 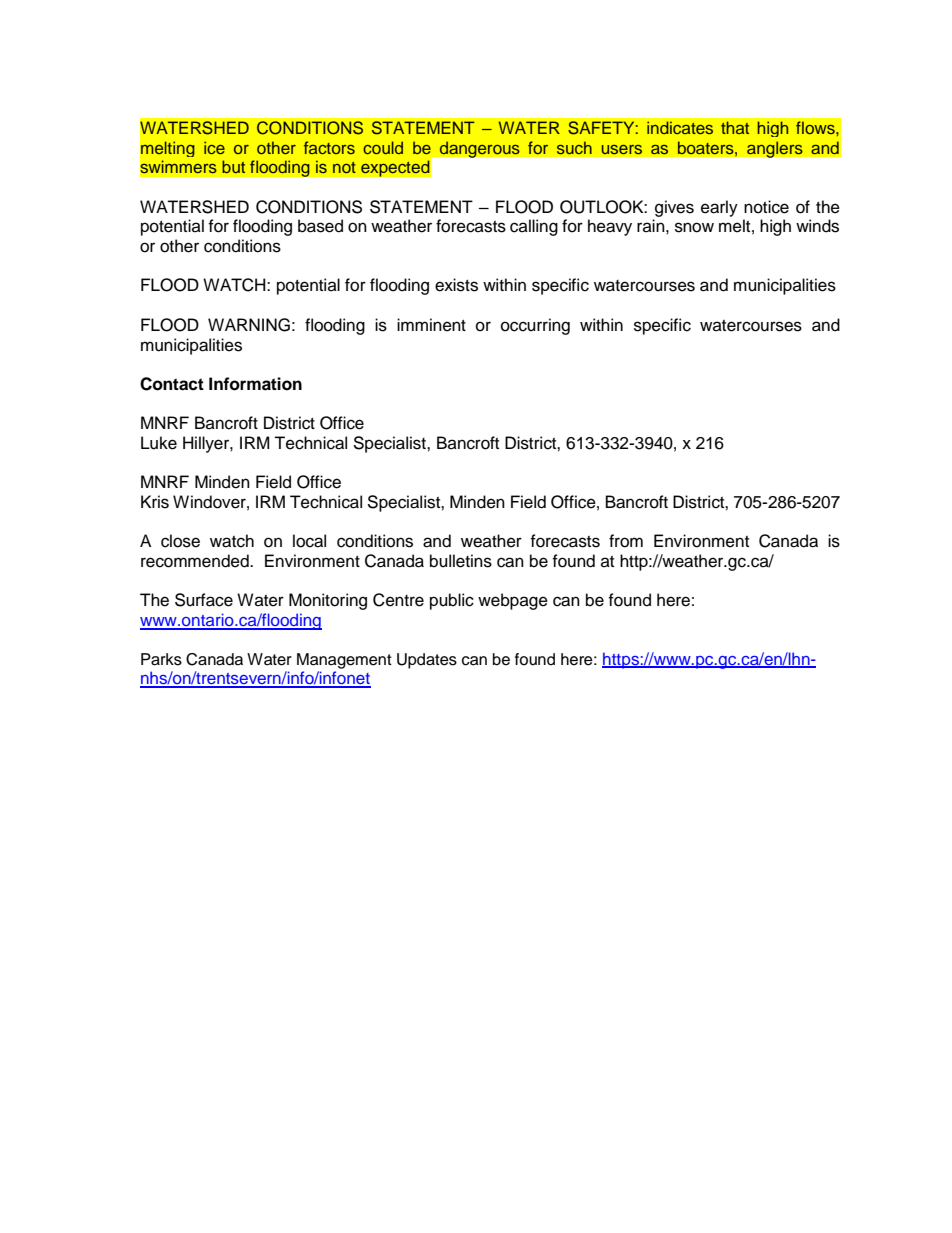 I want to click on Kris, so click(x=155, y=502).
